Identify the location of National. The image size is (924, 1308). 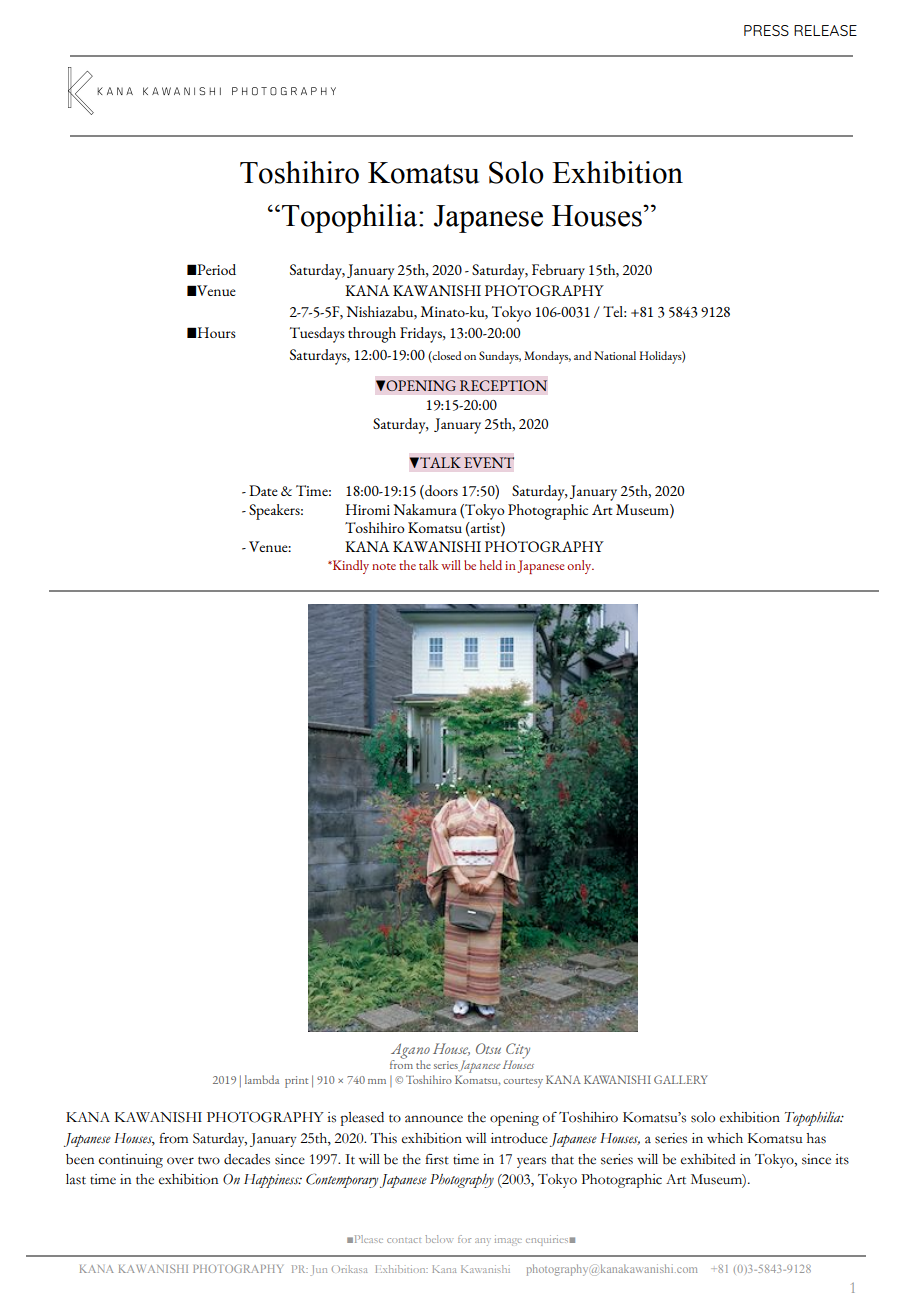
(615, 355).
